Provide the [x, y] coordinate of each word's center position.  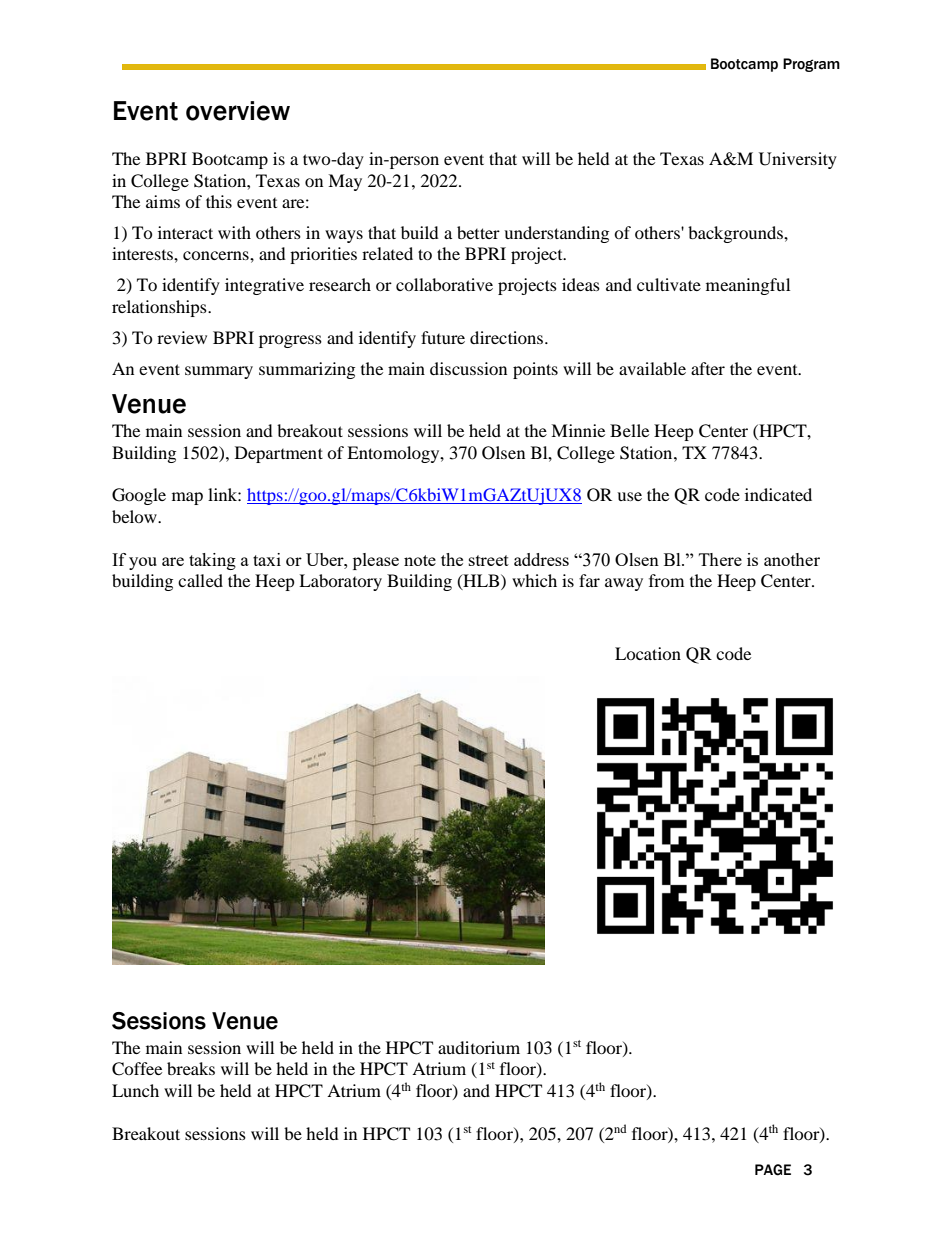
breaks [191, 1068]
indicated [778, 494]
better [478, 232]
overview [238, 111]
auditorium [479, 1047]
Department [279, 454]
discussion [468, 368]
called [200, 580]
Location [648, 653]
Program [811, 65]
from [666, 580]
